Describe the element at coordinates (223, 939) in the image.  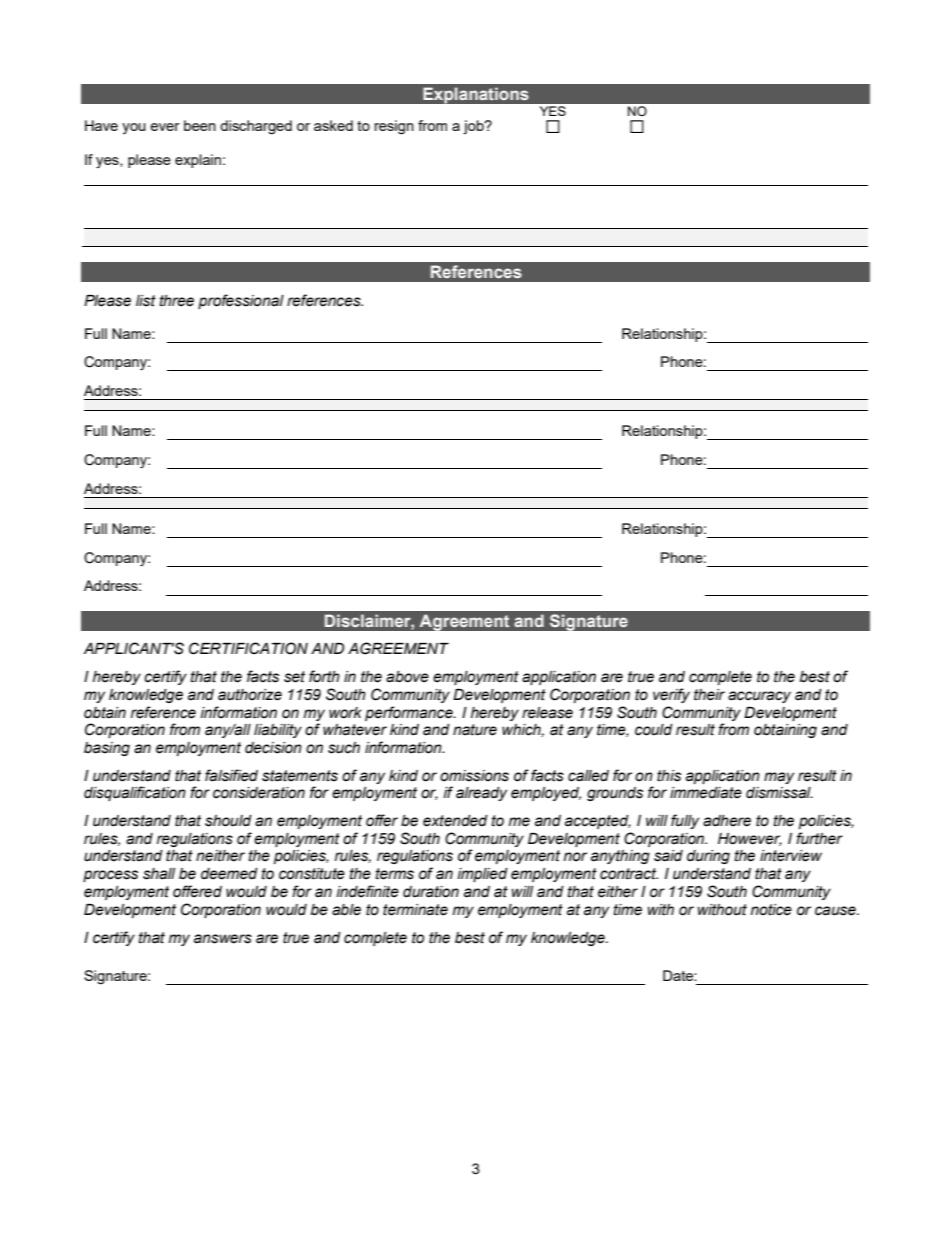
I see `answers` at that location.
